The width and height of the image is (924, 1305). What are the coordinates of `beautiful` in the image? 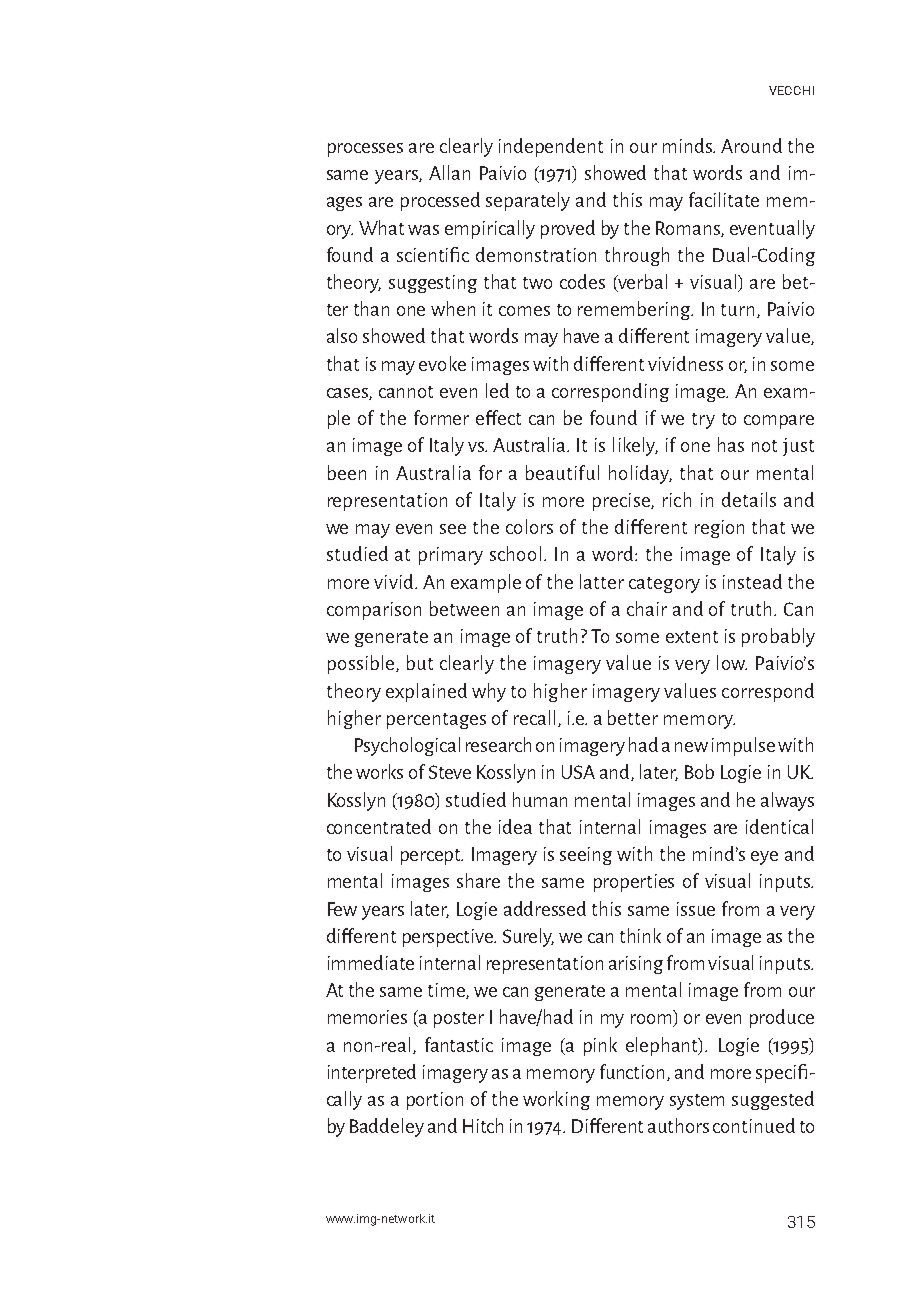 It's located at (562, 472).
